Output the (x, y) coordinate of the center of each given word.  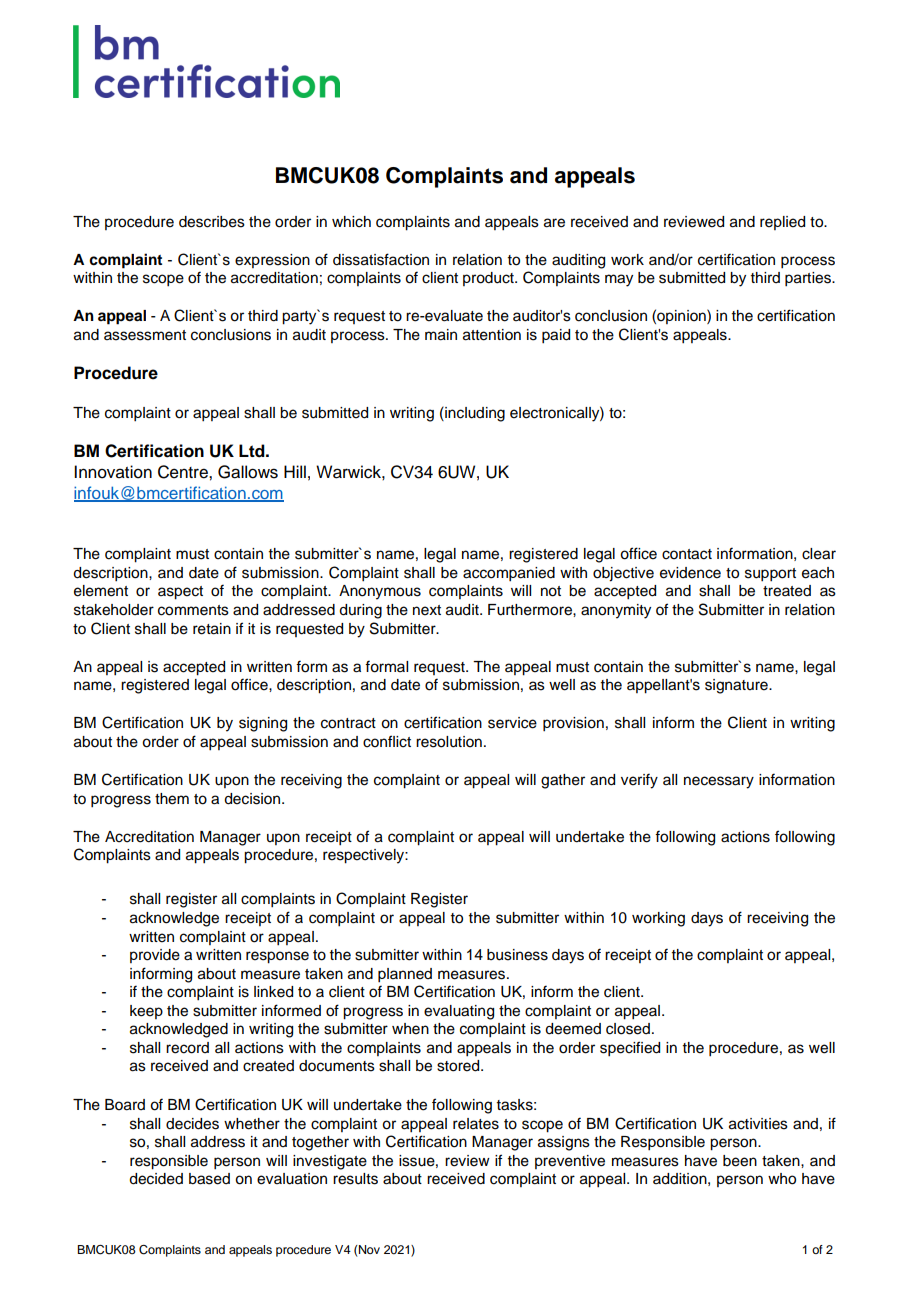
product (489, 279)
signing (263, 724)
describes (212, 222)
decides (192, 1124)
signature (737, 686)
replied (782, 223)
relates (476, 1124)
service (512, 723)
